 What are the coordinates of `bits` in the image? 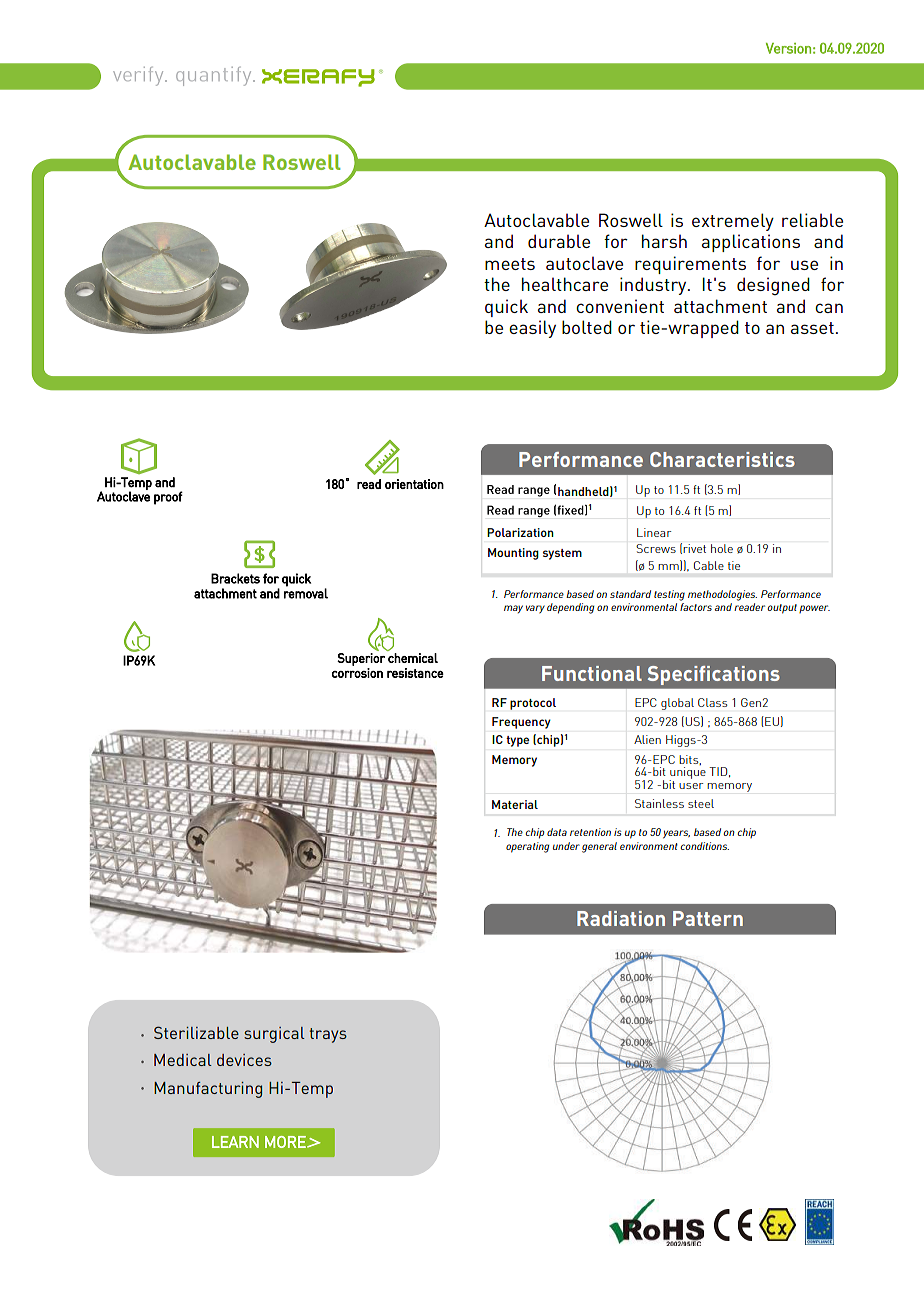 It's located at (690, 760).
